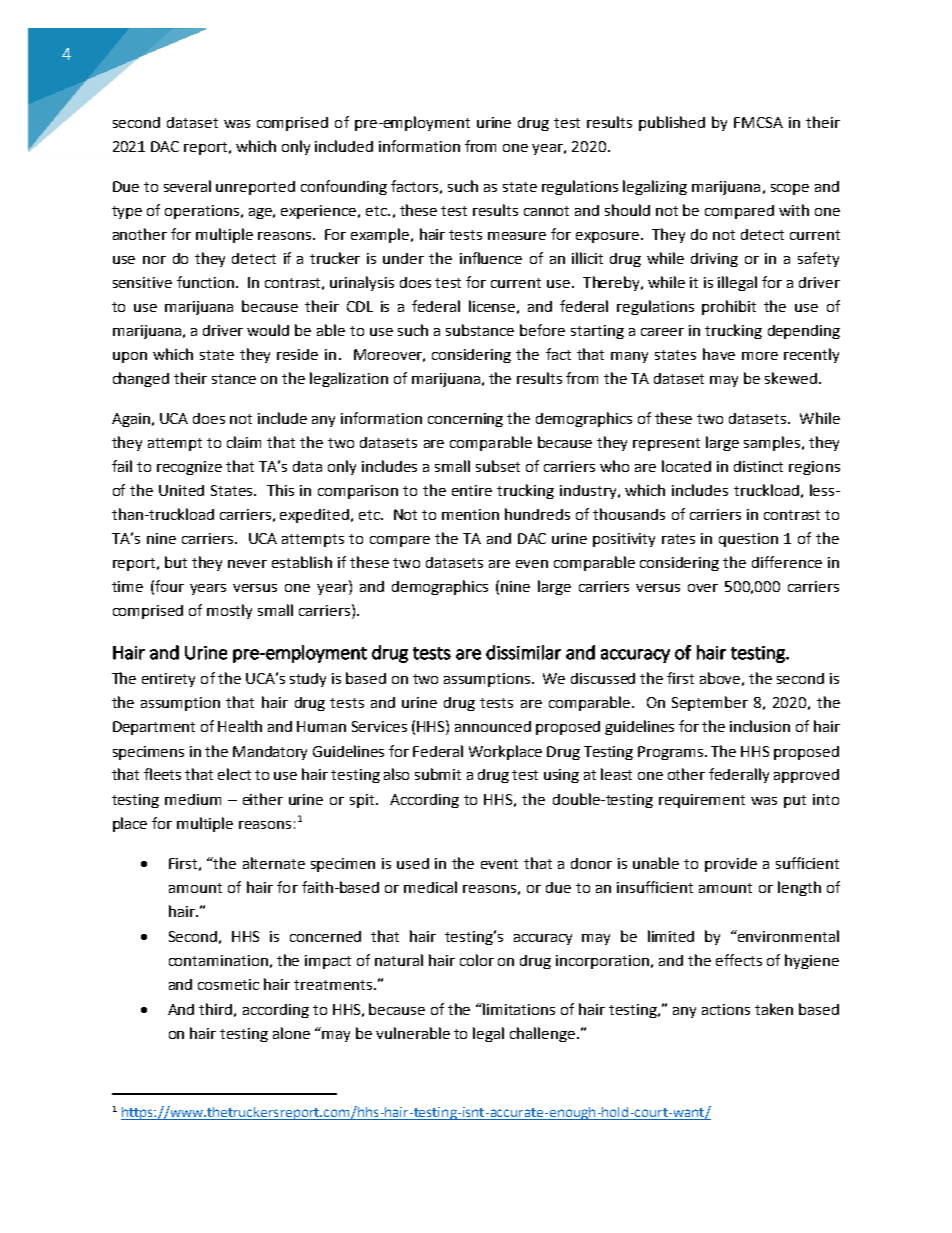  Describe the element at coordinates (542, 330) in the document. I see `before` at that location.
